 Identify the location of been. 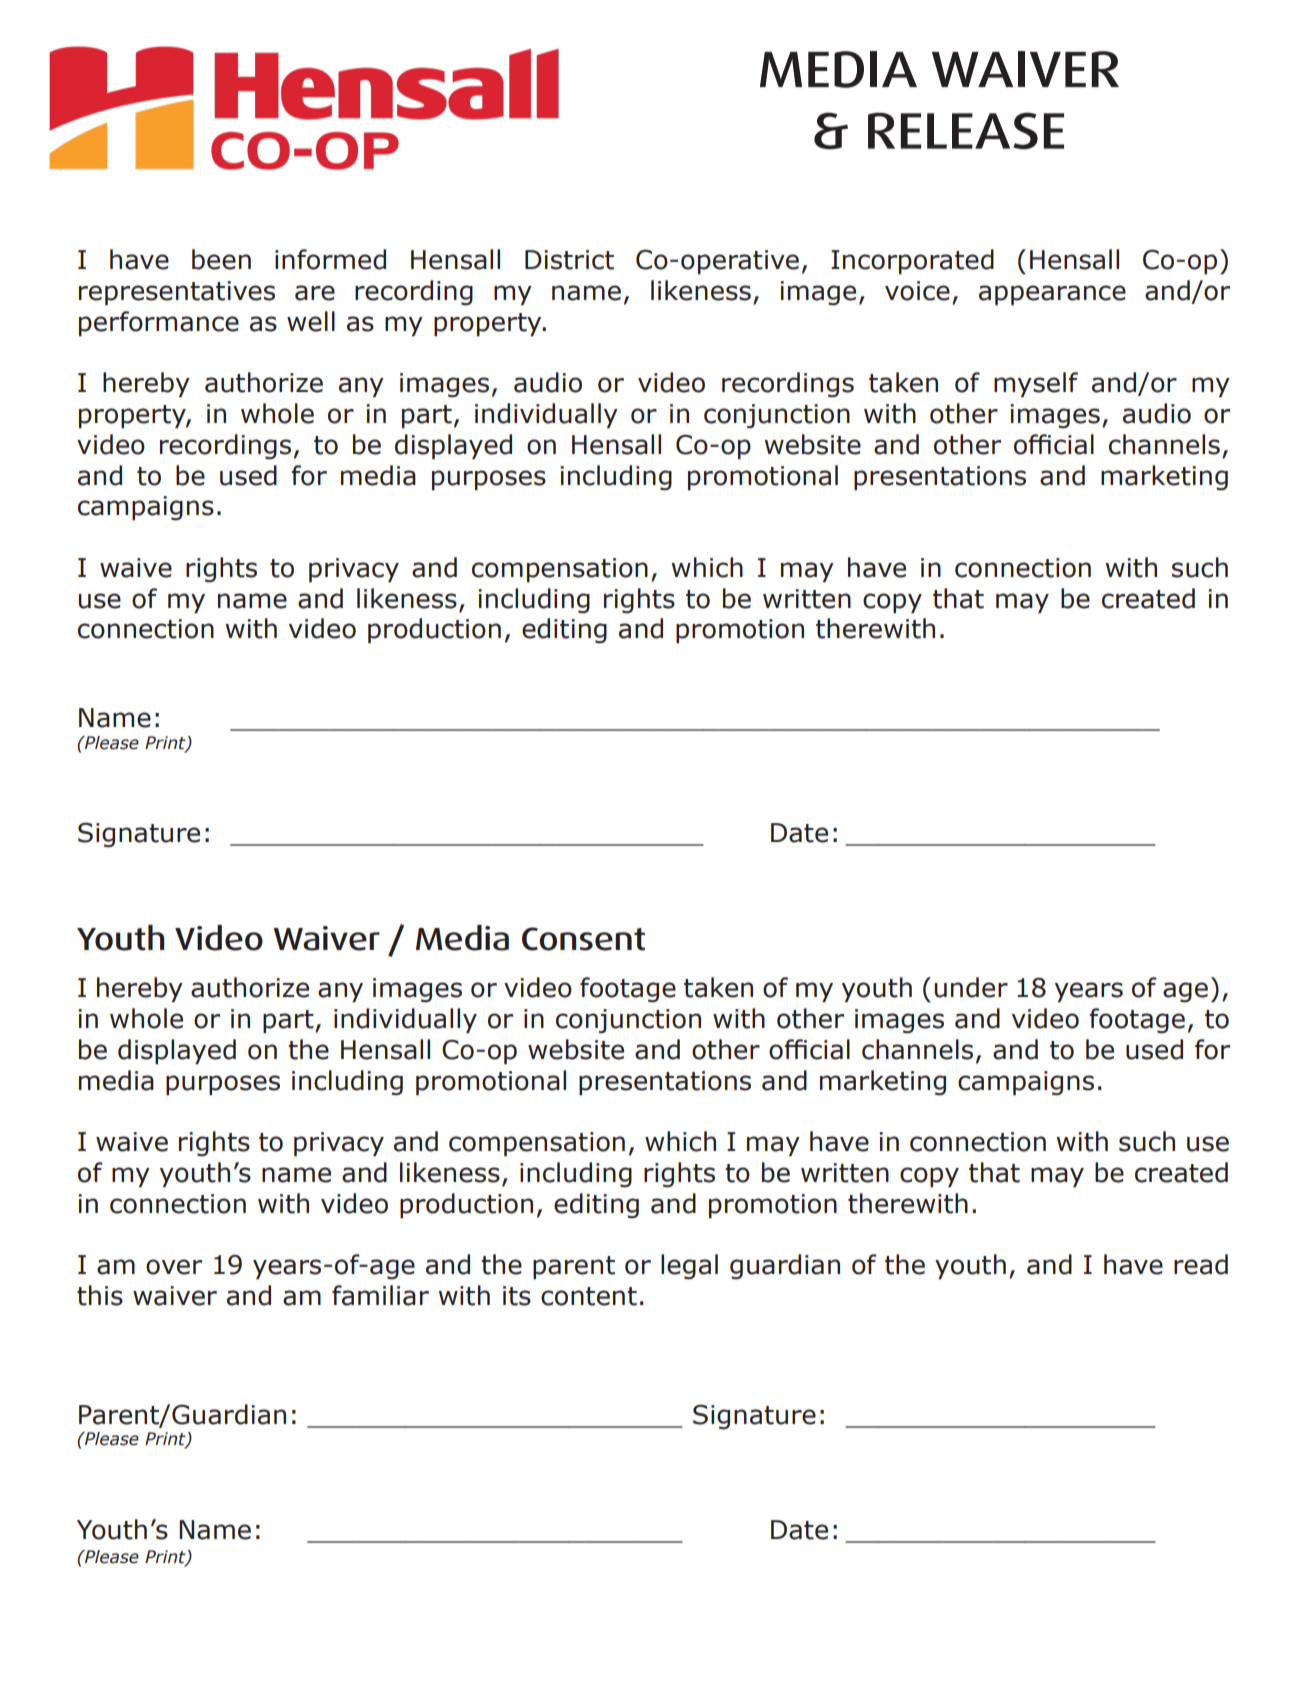
(221, 259).
